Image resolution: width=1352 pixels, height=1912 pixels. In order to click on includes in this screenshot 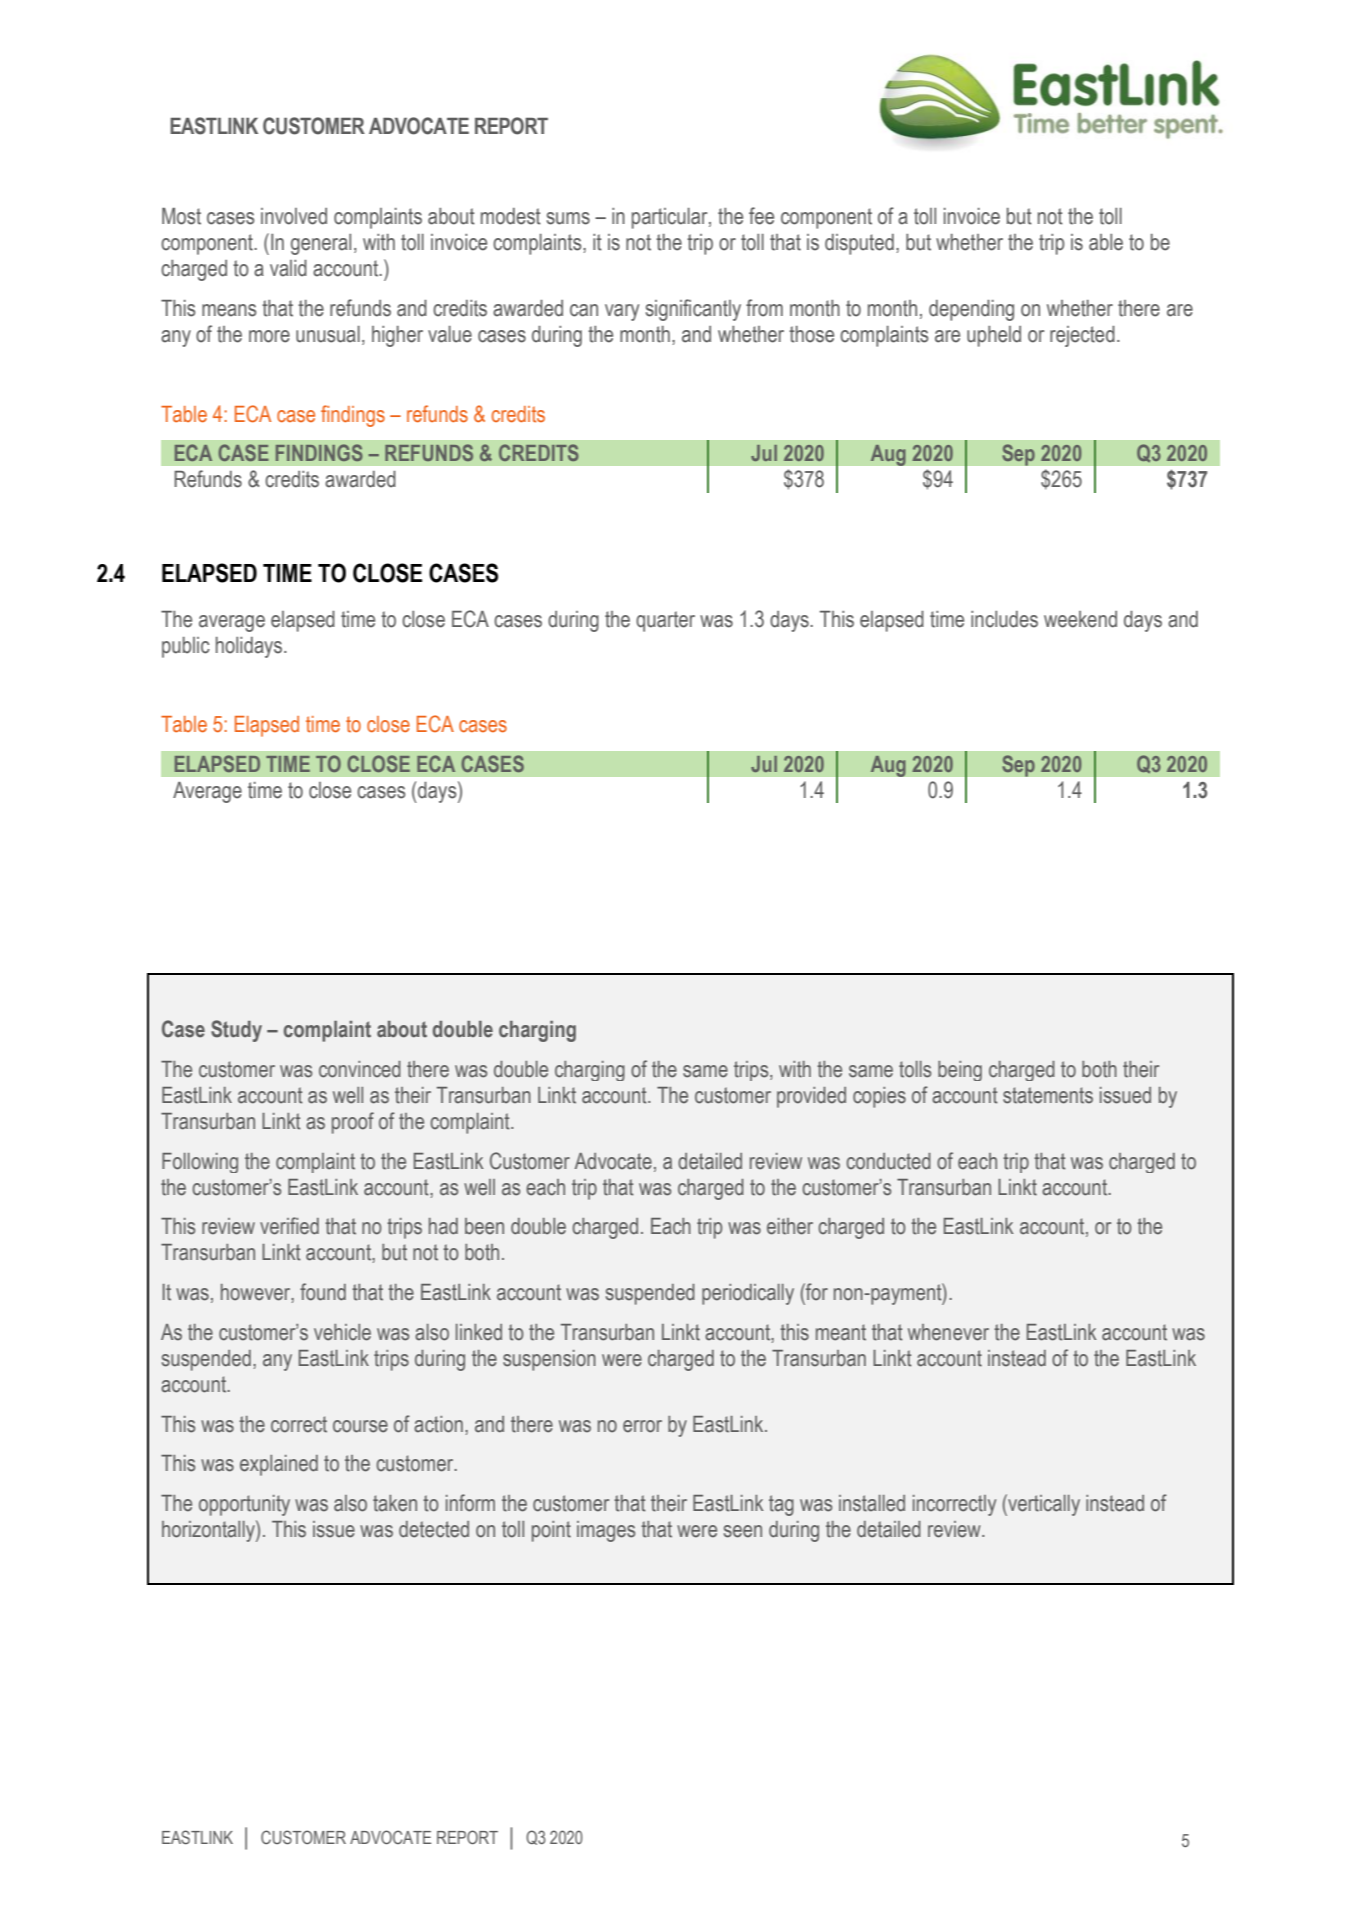, I will do `click(1004, 619)`.
